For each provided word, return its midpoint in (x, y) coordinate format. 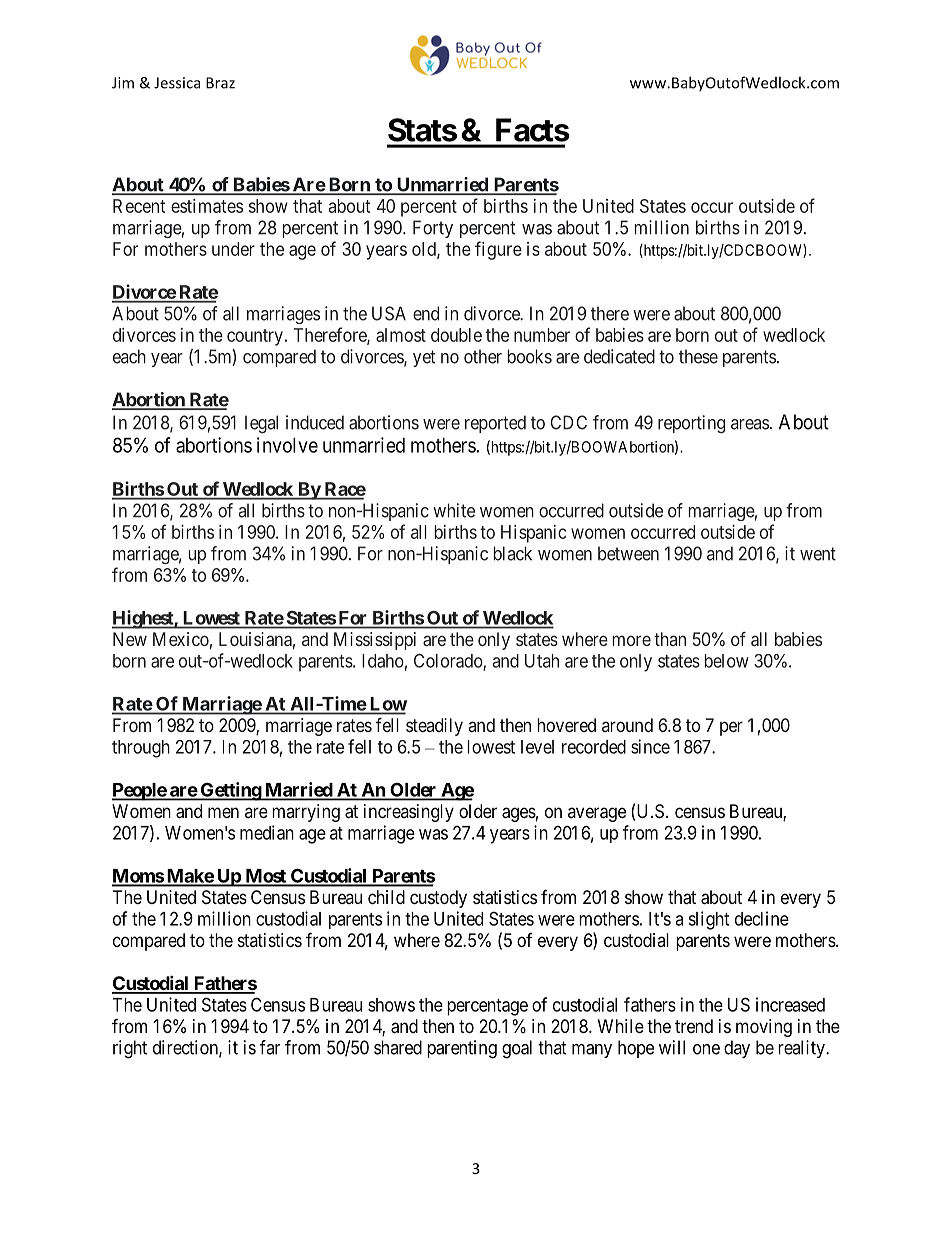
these (698, 356)
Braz (220, 83)
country (255, 337)
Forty (433, 229)
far (270, 1047)
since (650, 746)
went (818, 554)
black (513, 553)
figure (498, 250)
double (456, 335)
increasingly (409, 813)
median (267, 832)
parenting (462, 1049)
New (130, 639)
